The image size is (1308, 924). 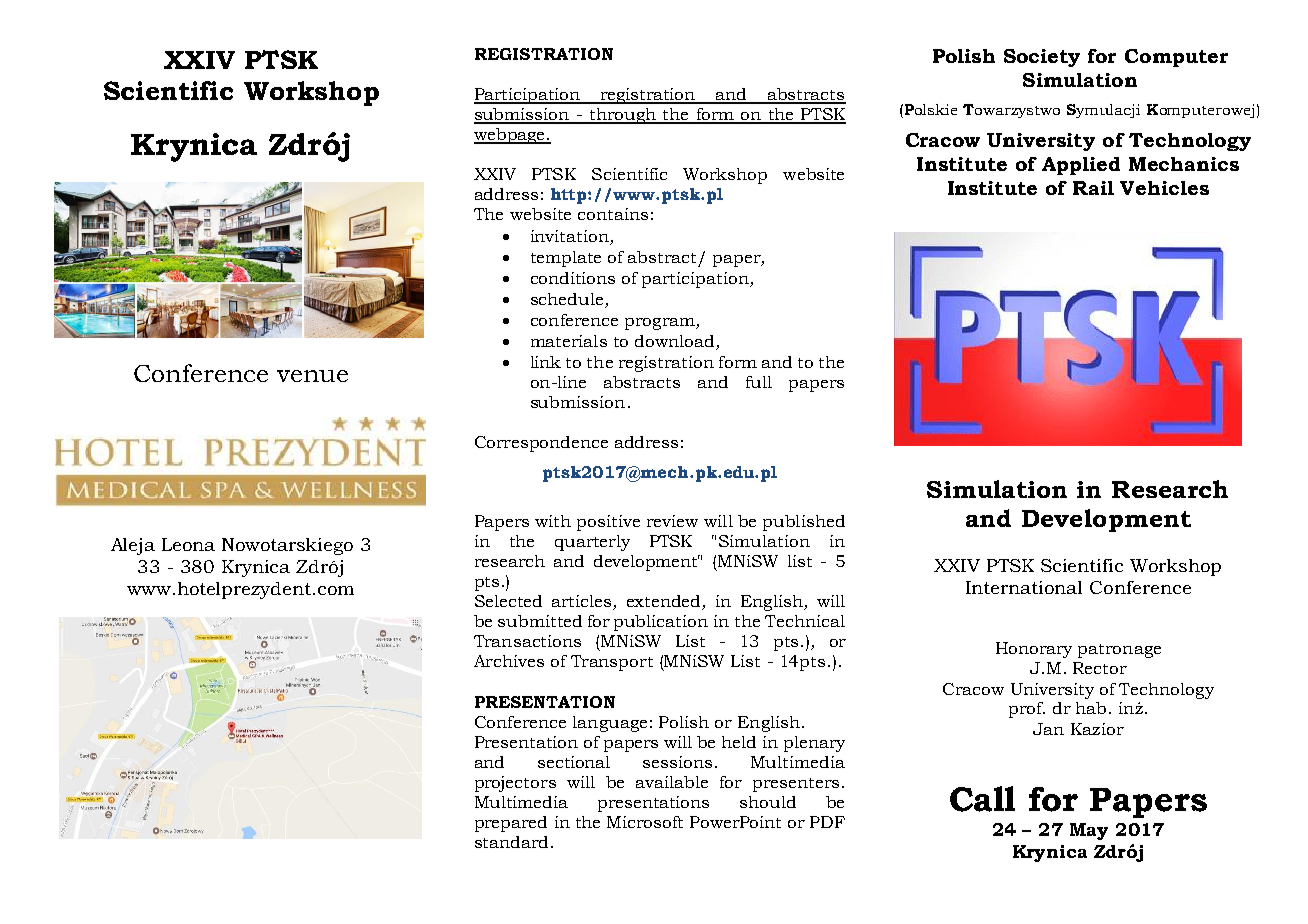 I want to click on prepared, so click(x=511, y=824).
